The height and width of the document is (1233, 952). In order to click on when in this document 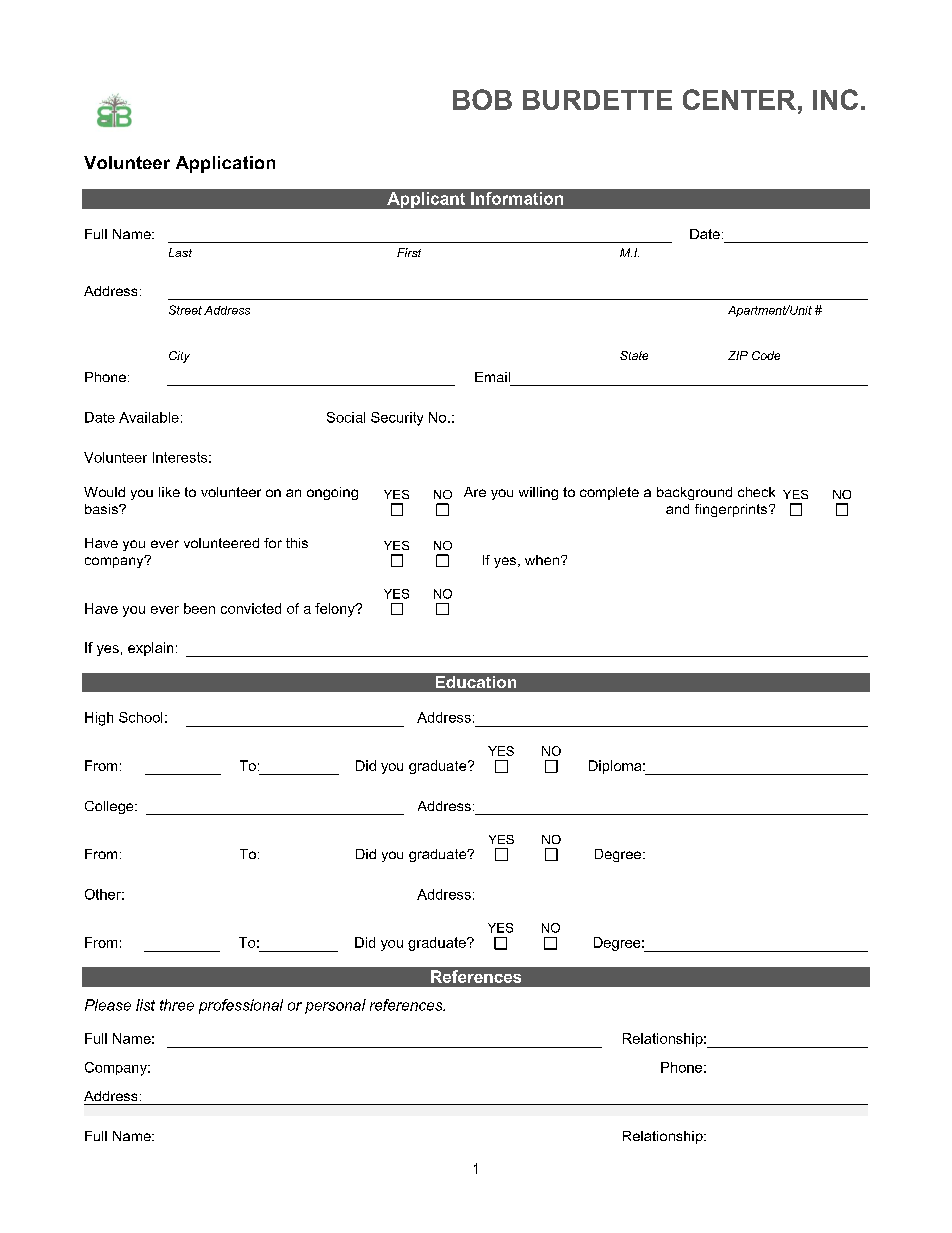, I will do `click(542, 560)`.
